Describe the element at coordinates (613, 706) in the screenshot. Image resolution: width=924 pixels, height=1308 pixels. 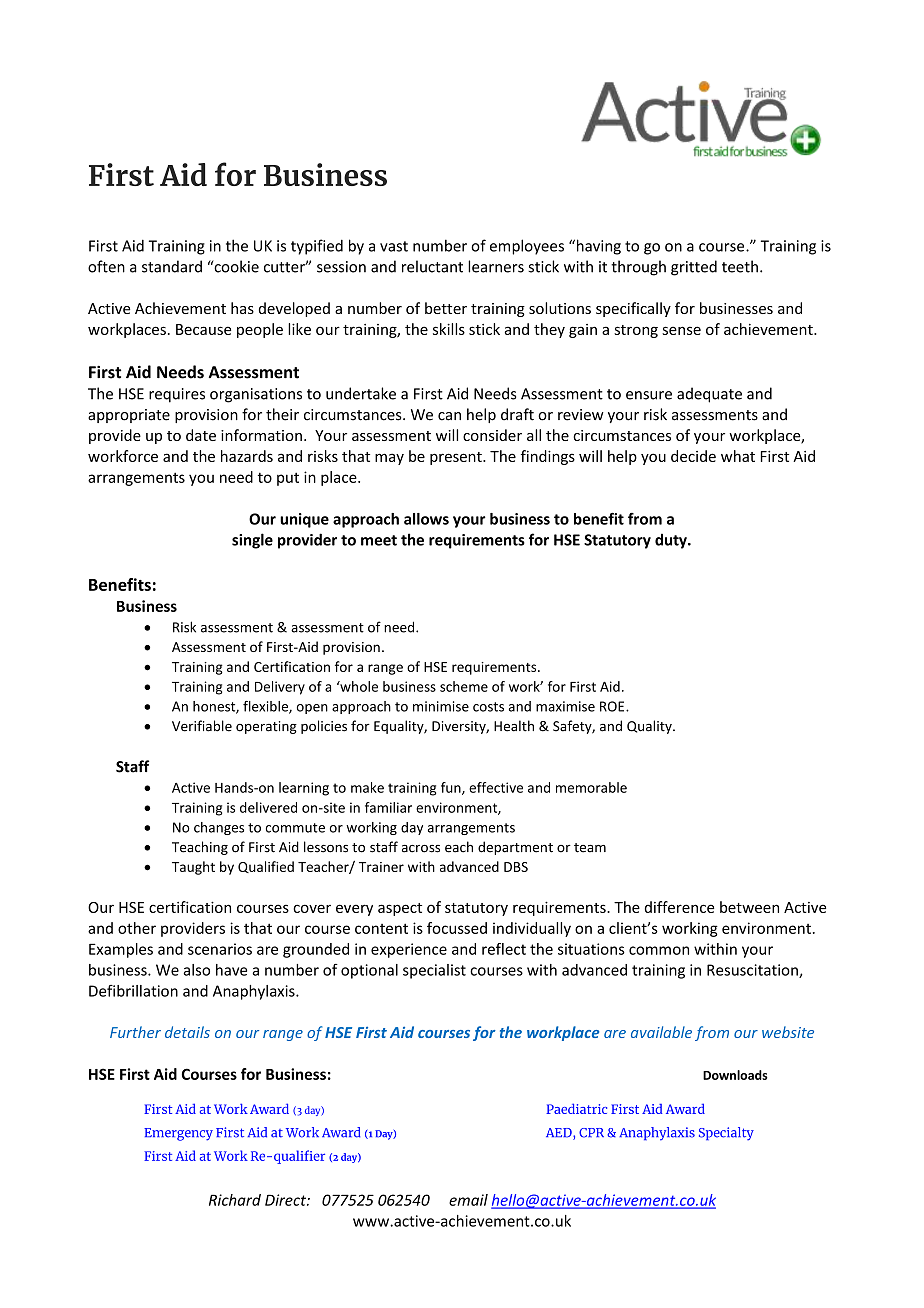
I see `ROE` at that location.
